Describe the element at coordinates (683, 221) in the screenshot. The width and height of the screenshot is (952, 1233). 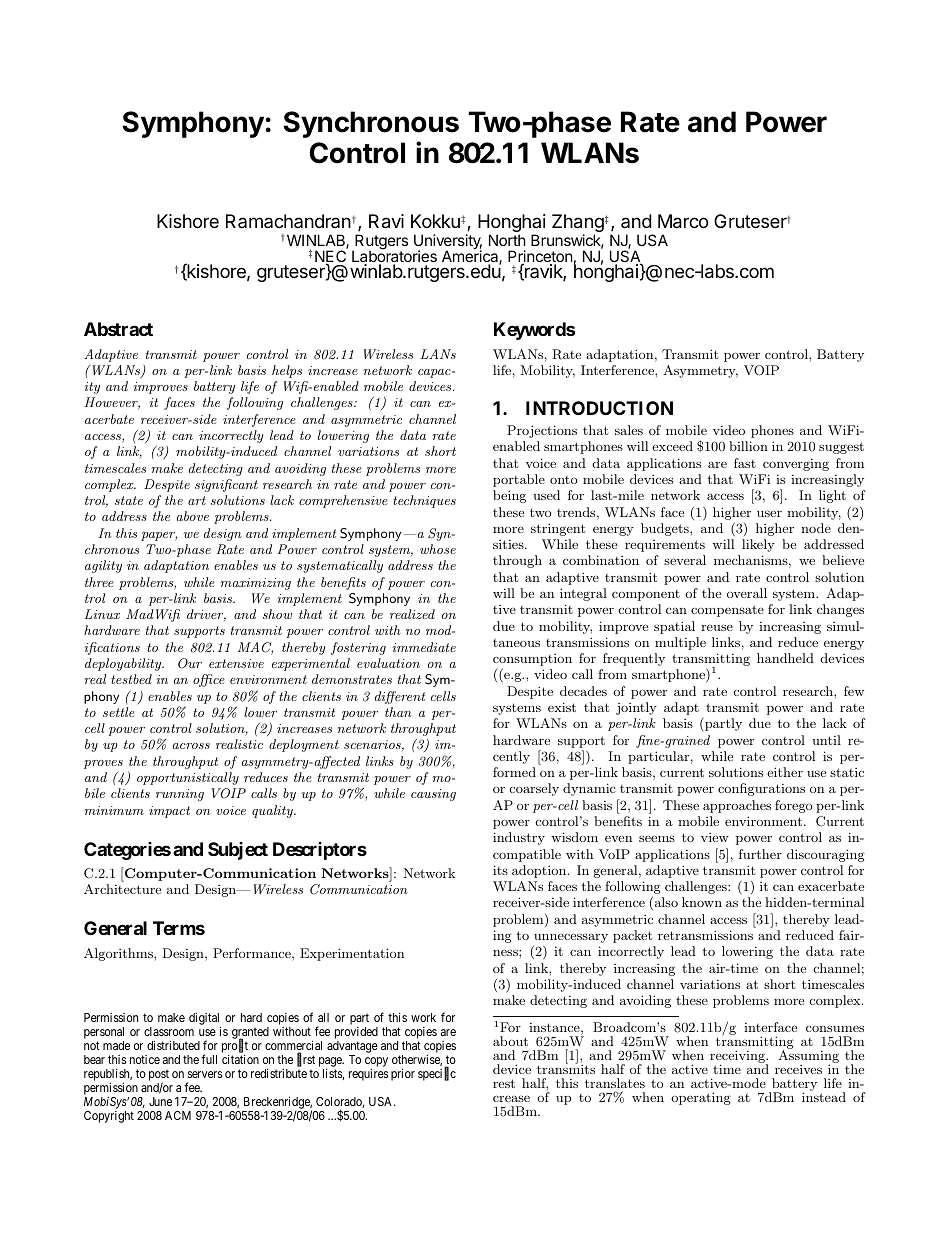
I see `Marco` at that location.
